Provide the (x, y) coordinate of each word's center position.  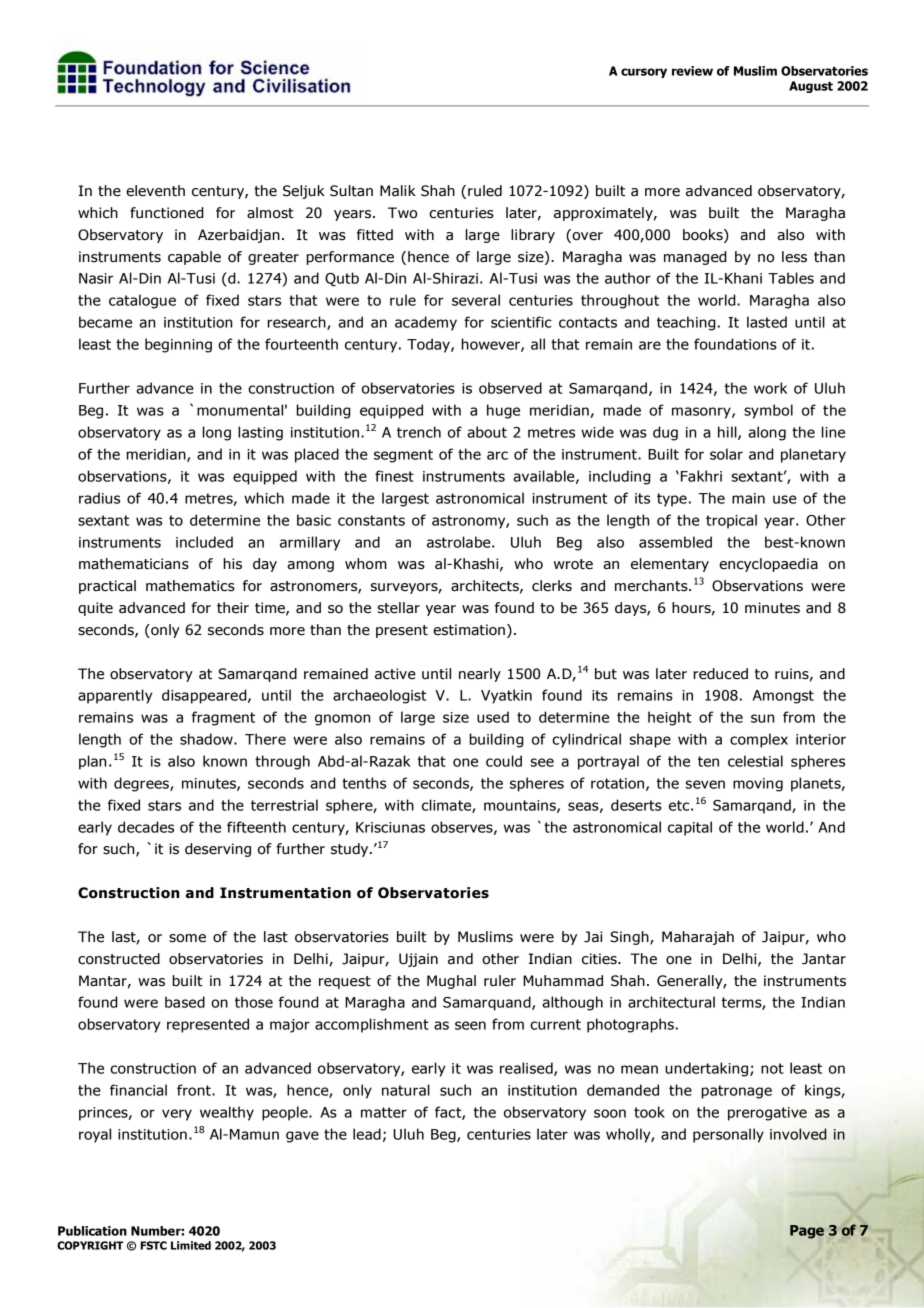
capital (690, 828)
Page (807, 1232)
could (504, 761)
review (692, 71)
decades (146, 827)
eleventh (155, 191)
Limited (191, 1245)
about (487, 432)
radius (99, 498)
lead (367, 1134)
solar (726, 454)
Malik (398, 191)
